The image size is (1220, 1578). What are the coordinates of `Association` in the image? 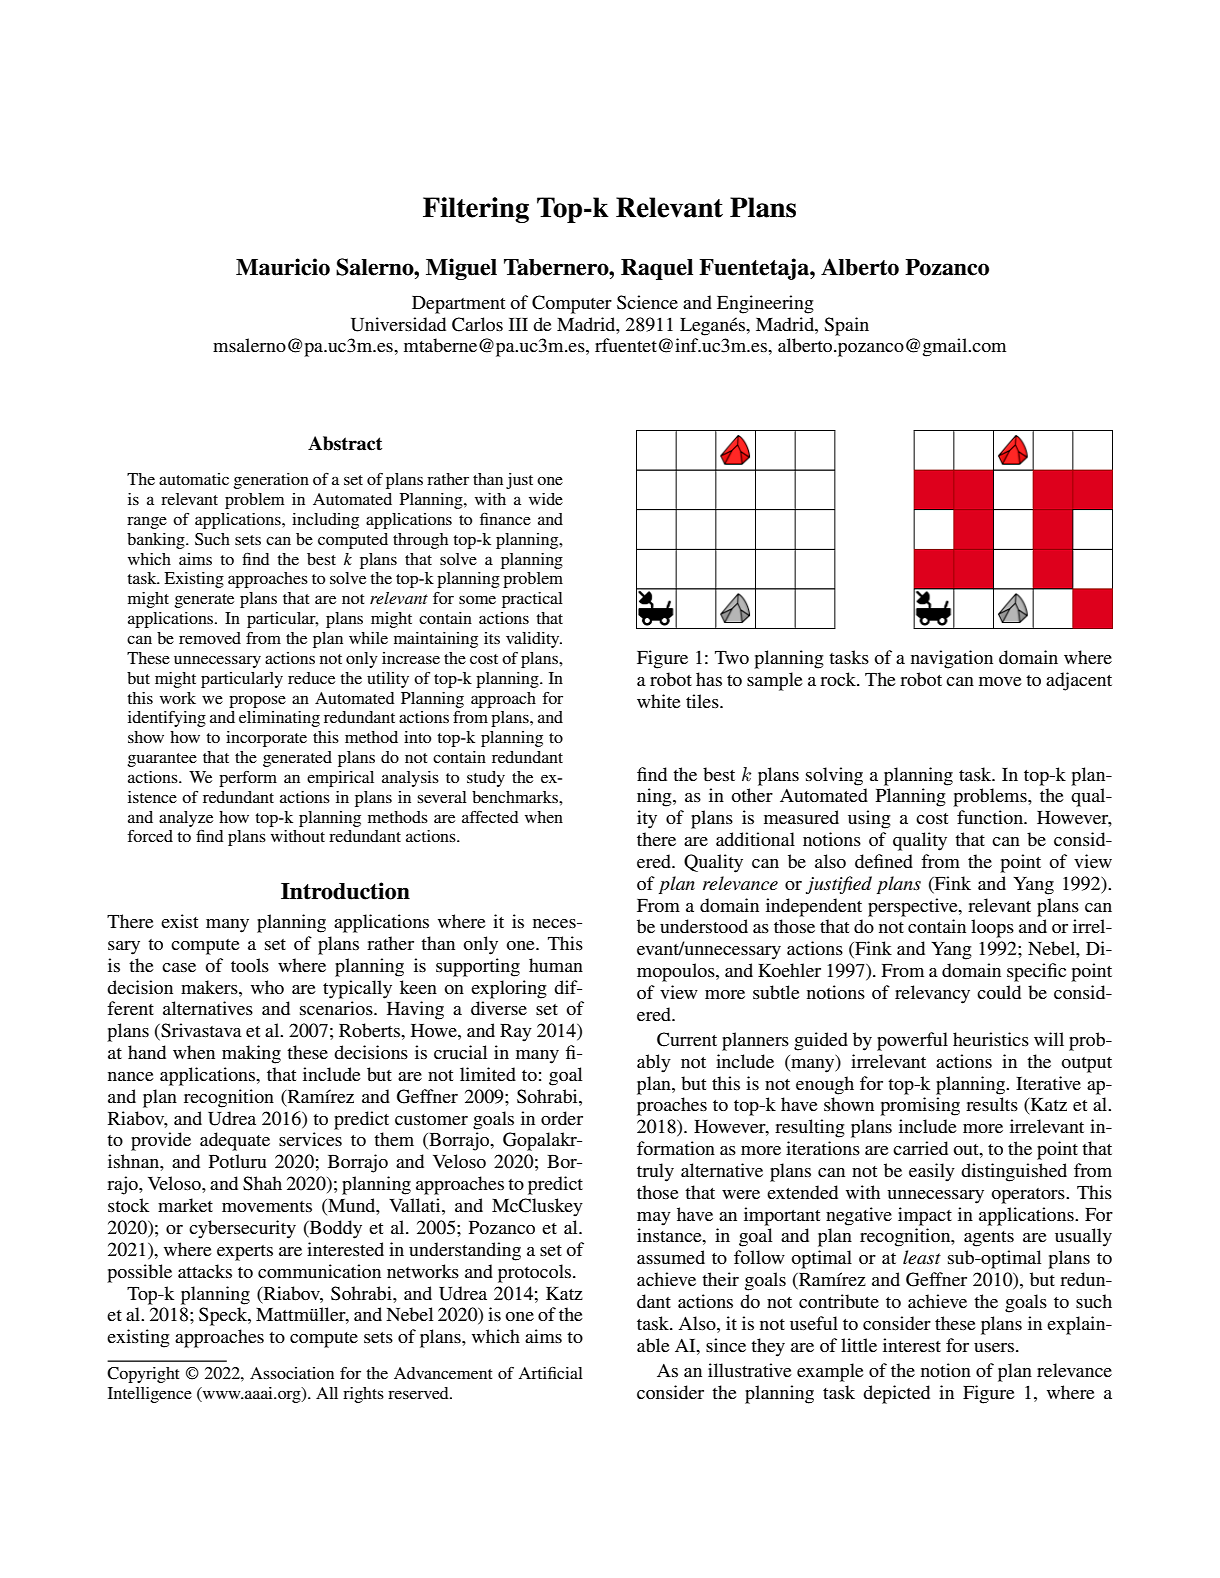 It's located at (292, 1373).
